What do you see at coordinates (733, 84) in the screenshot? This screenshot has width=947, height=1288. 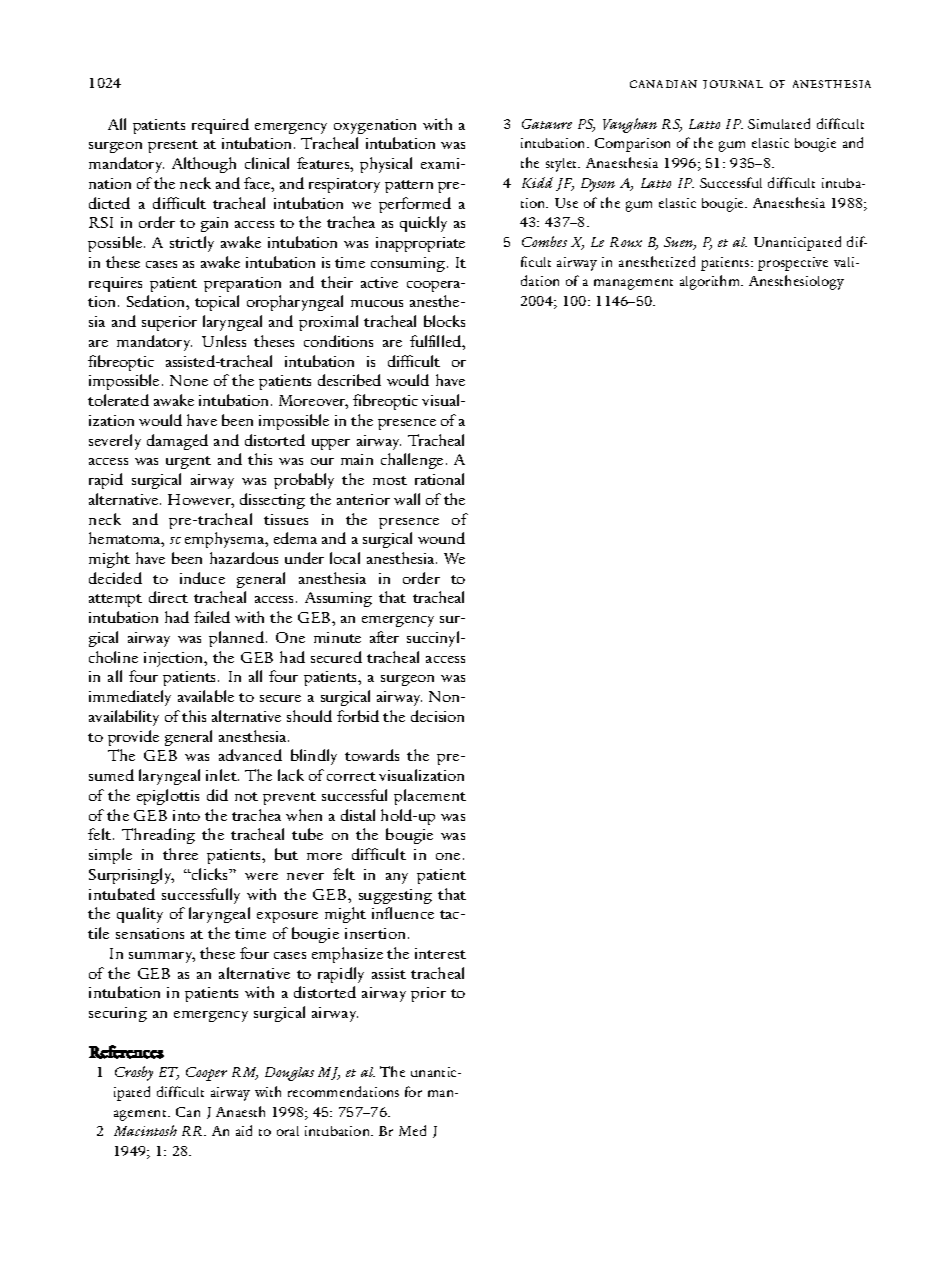 I see `JOURNAL` at bounding box center [733, 84].
